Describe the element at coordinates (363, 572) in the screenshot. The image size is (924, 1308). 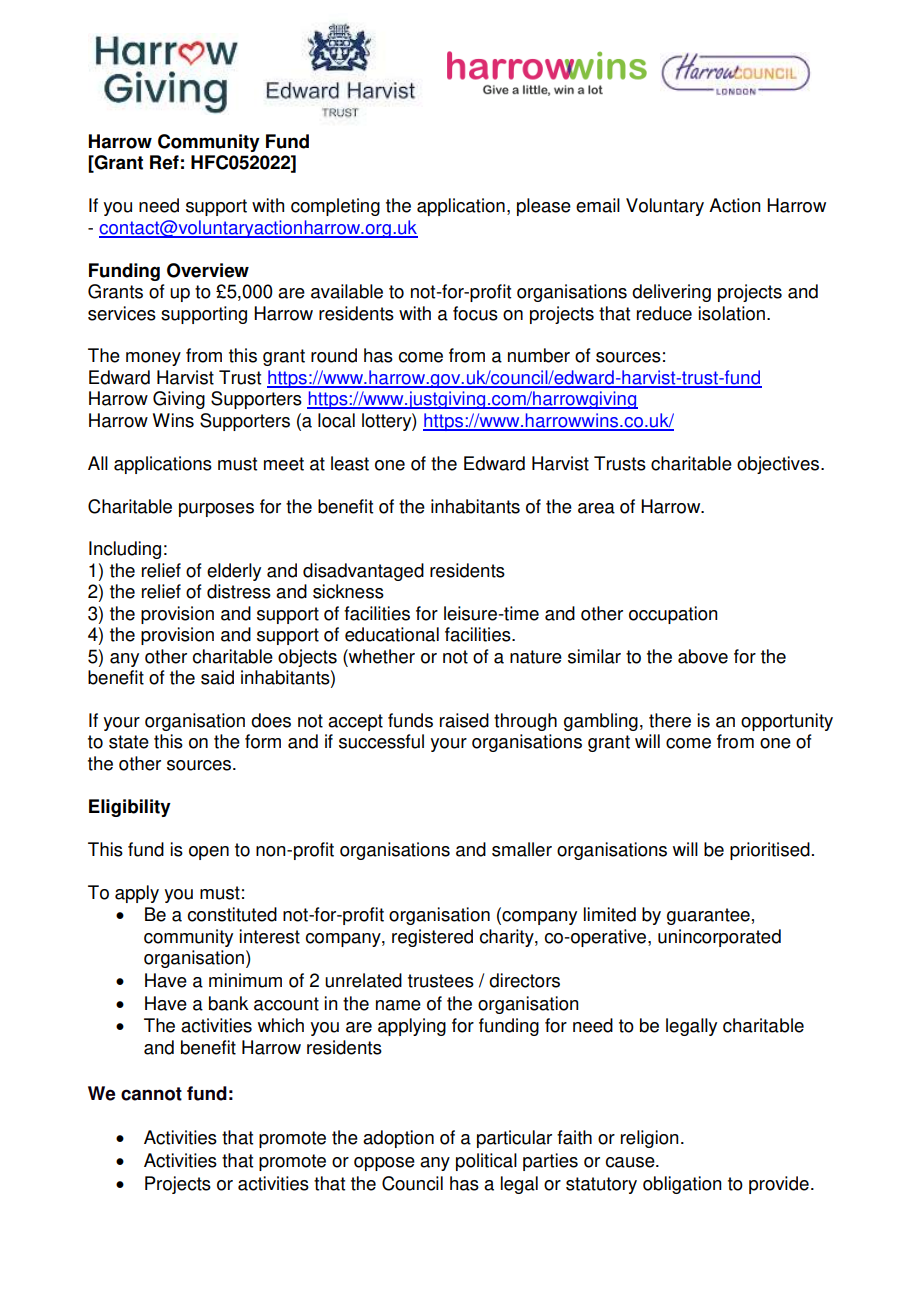
I see `disadvantaged` at that location.
